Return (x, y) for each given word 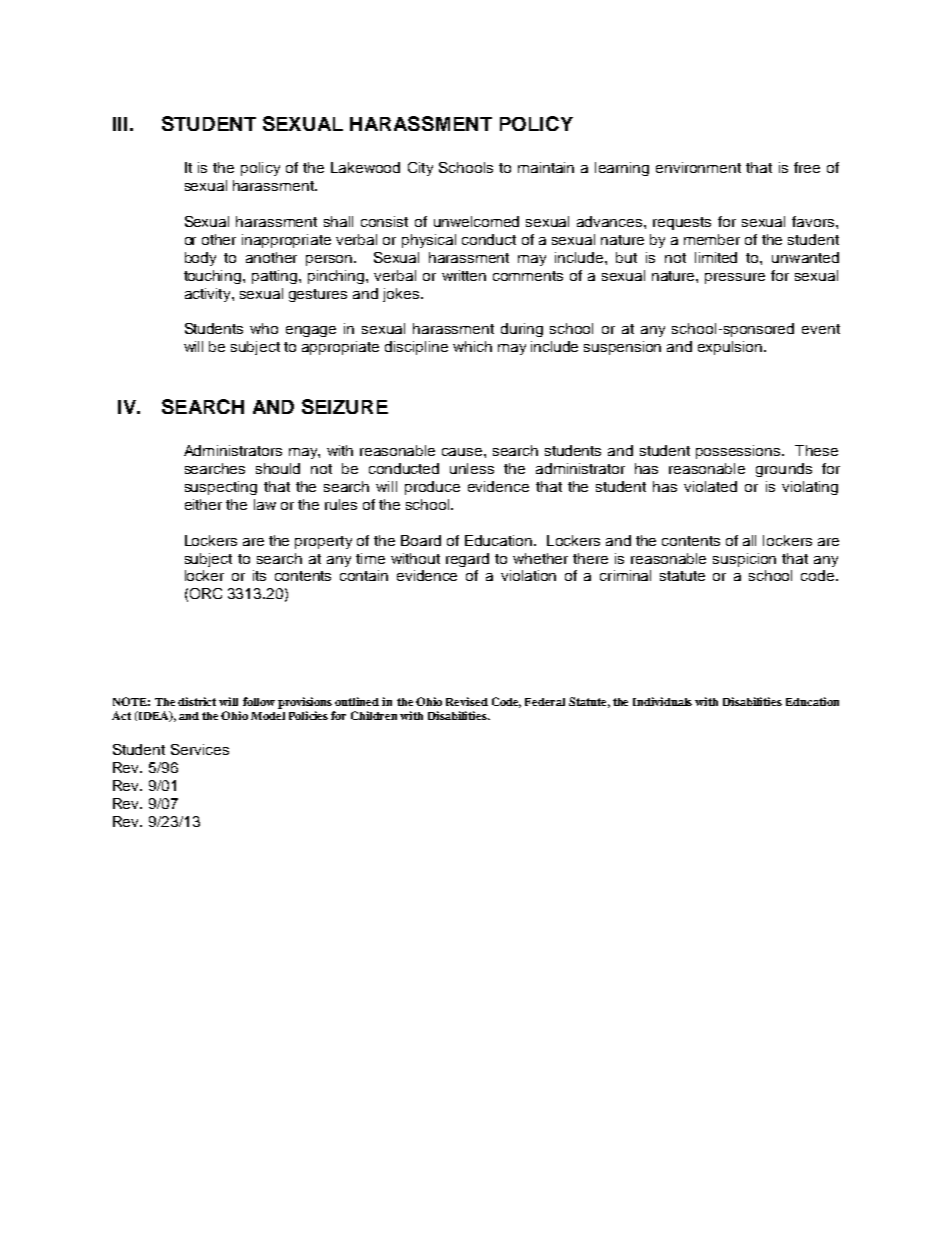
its (259, 575)
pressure (735, 278)
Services (200, 749)
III (120, 124)
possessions (739, 452)
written (464, 275)
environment (698, 167)
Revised (467, 701)
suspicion (744, 560)
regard (467, 560)
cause (463, 452)
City (420, 169)
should (278, 468)
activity (209, 295)
